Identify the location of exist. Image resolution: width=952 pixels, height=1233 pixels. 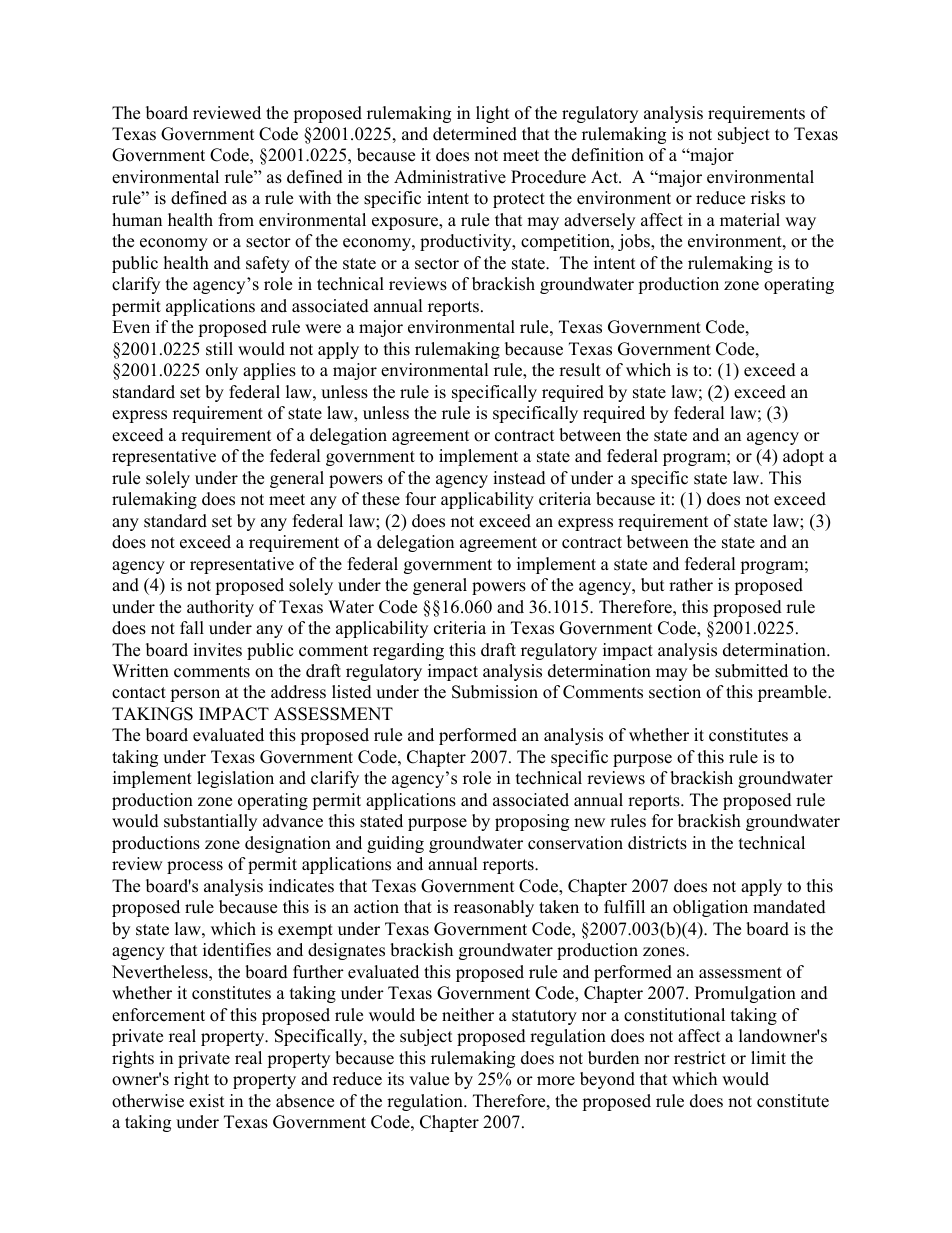
(207, 1101).
